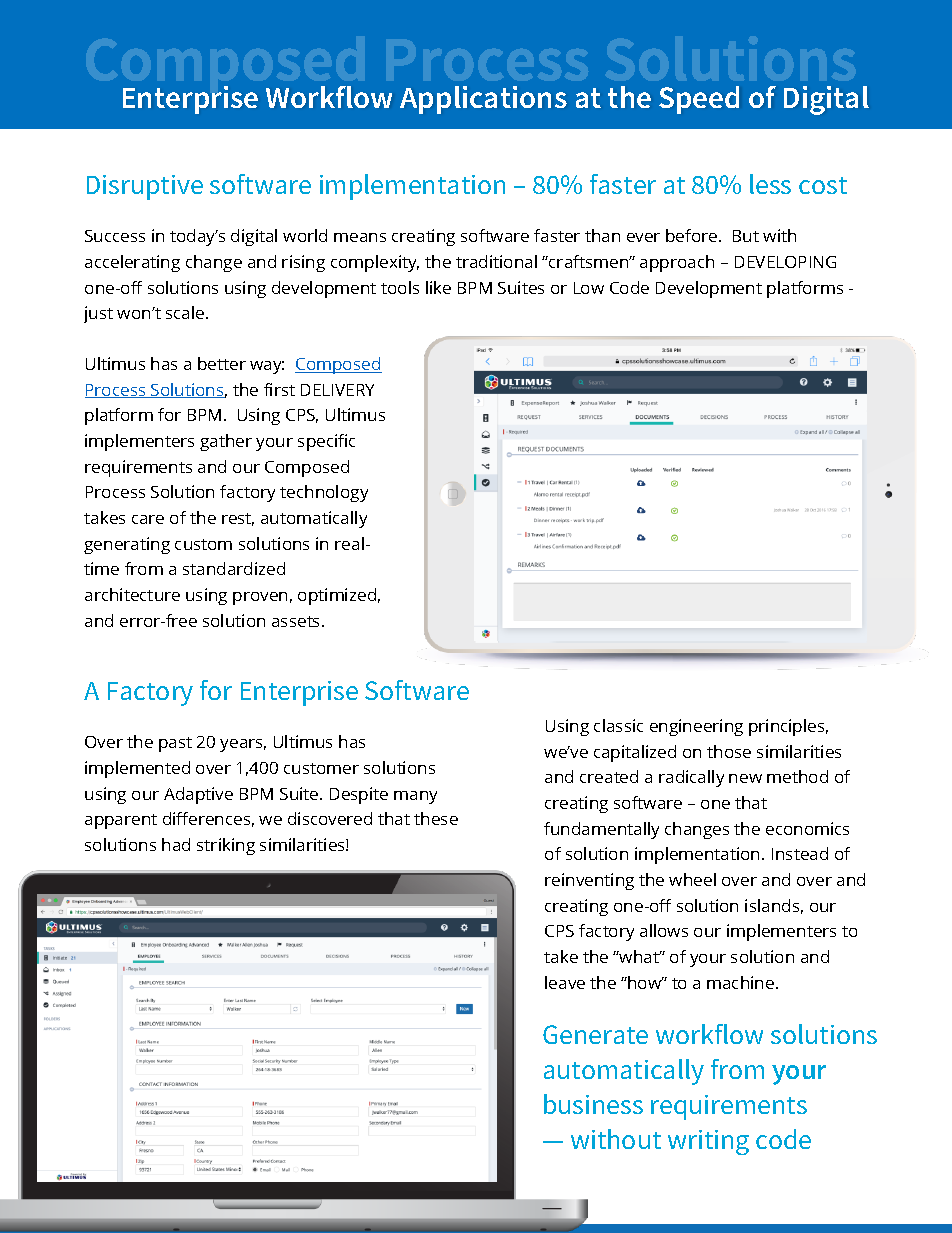 The image size is (952, 1233). What do you see at coordinates (145, 187) in the screenshot?
I see `Disruptive` at bounding box center [145, 187].
